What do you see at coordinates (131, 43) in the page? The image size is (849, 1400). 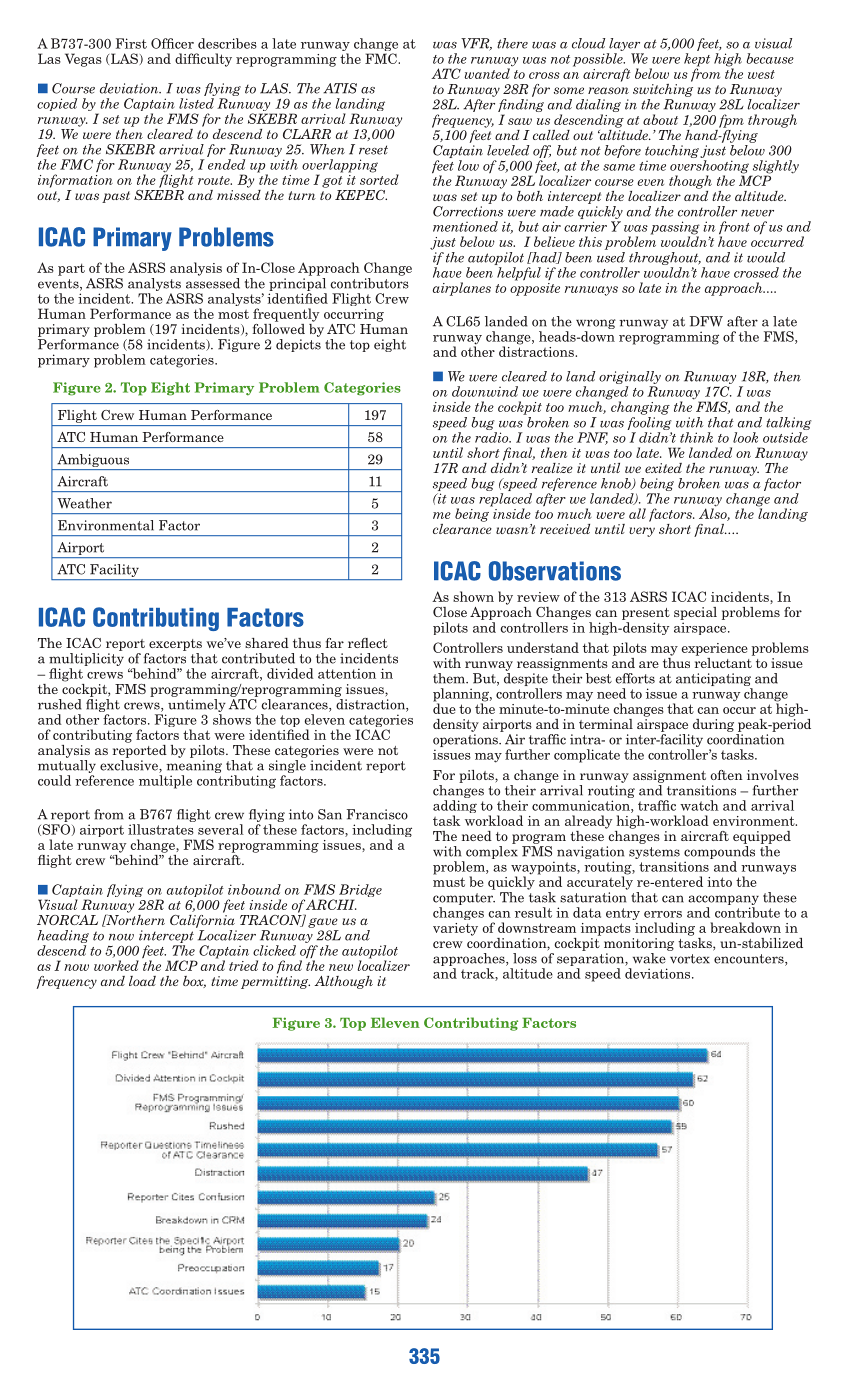 I see `First` at bounding box center [131, 43].
